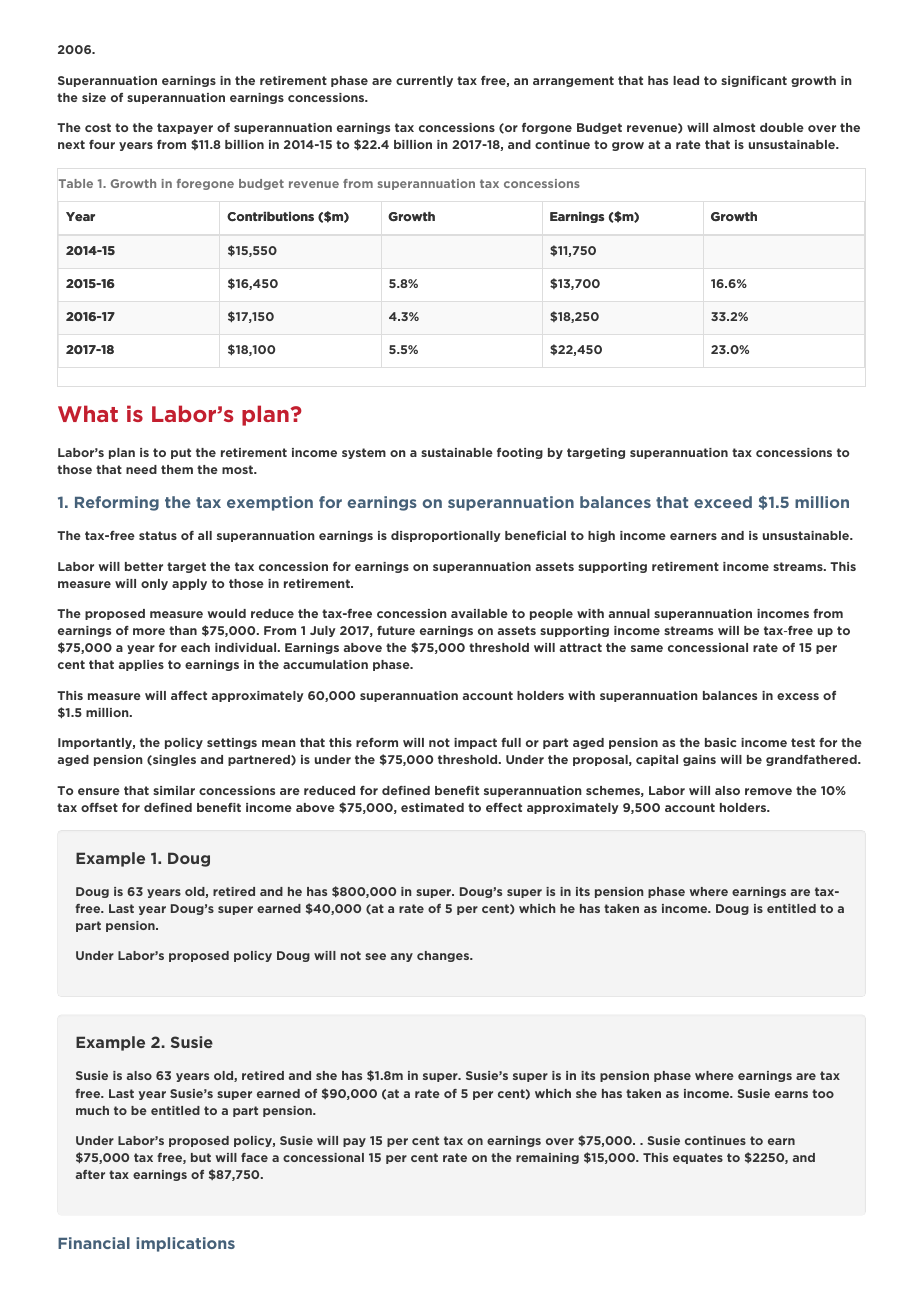  What do you see at coordinates (185, 128) in the image?
I see `taxpayer` at bounding box center [185, 128].
